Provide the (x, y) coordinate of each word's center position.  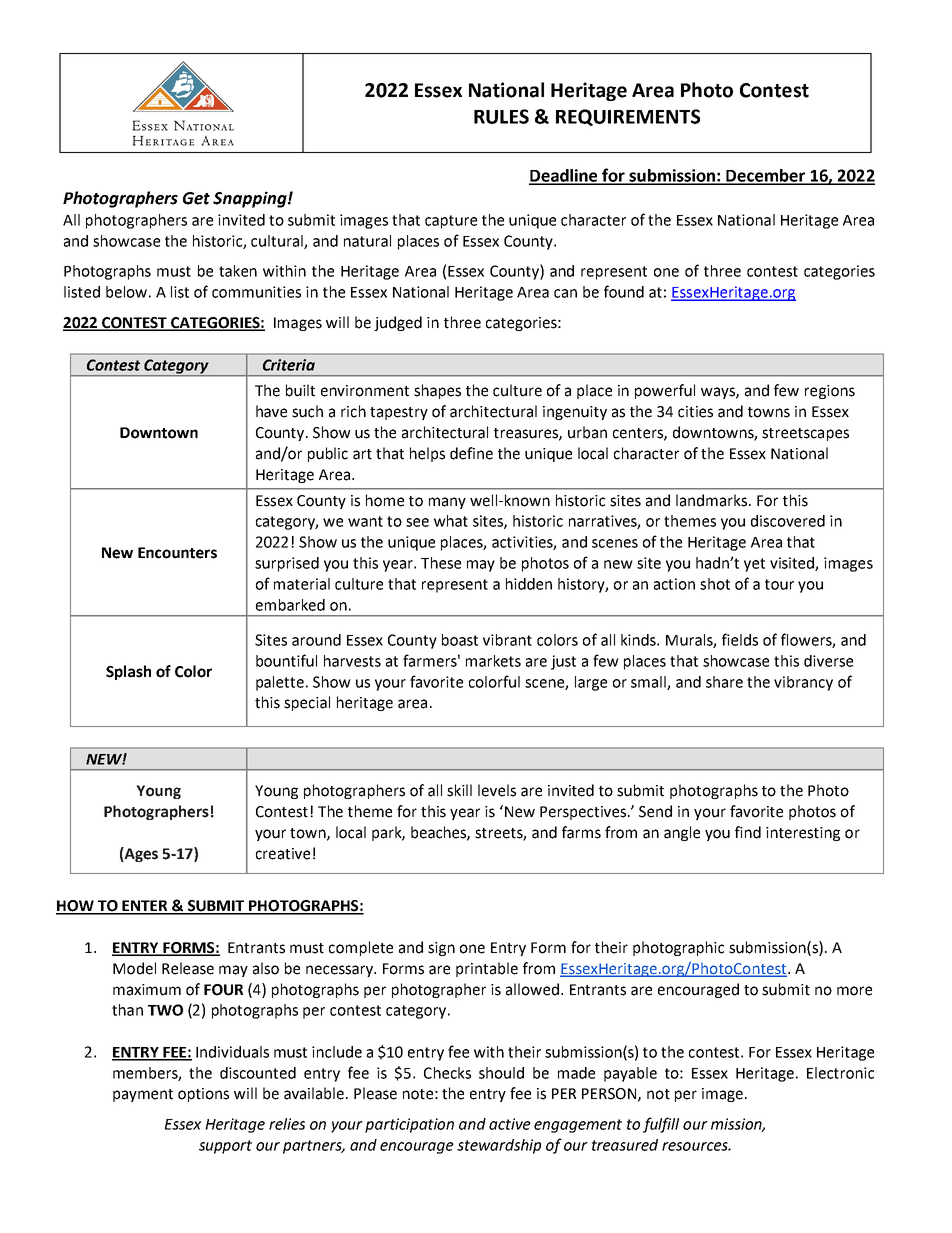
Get (196, 198)
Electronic (840, 1073)
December (765, 176)
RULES (501, 116)
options (203, 1095)
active (510, 1124)
